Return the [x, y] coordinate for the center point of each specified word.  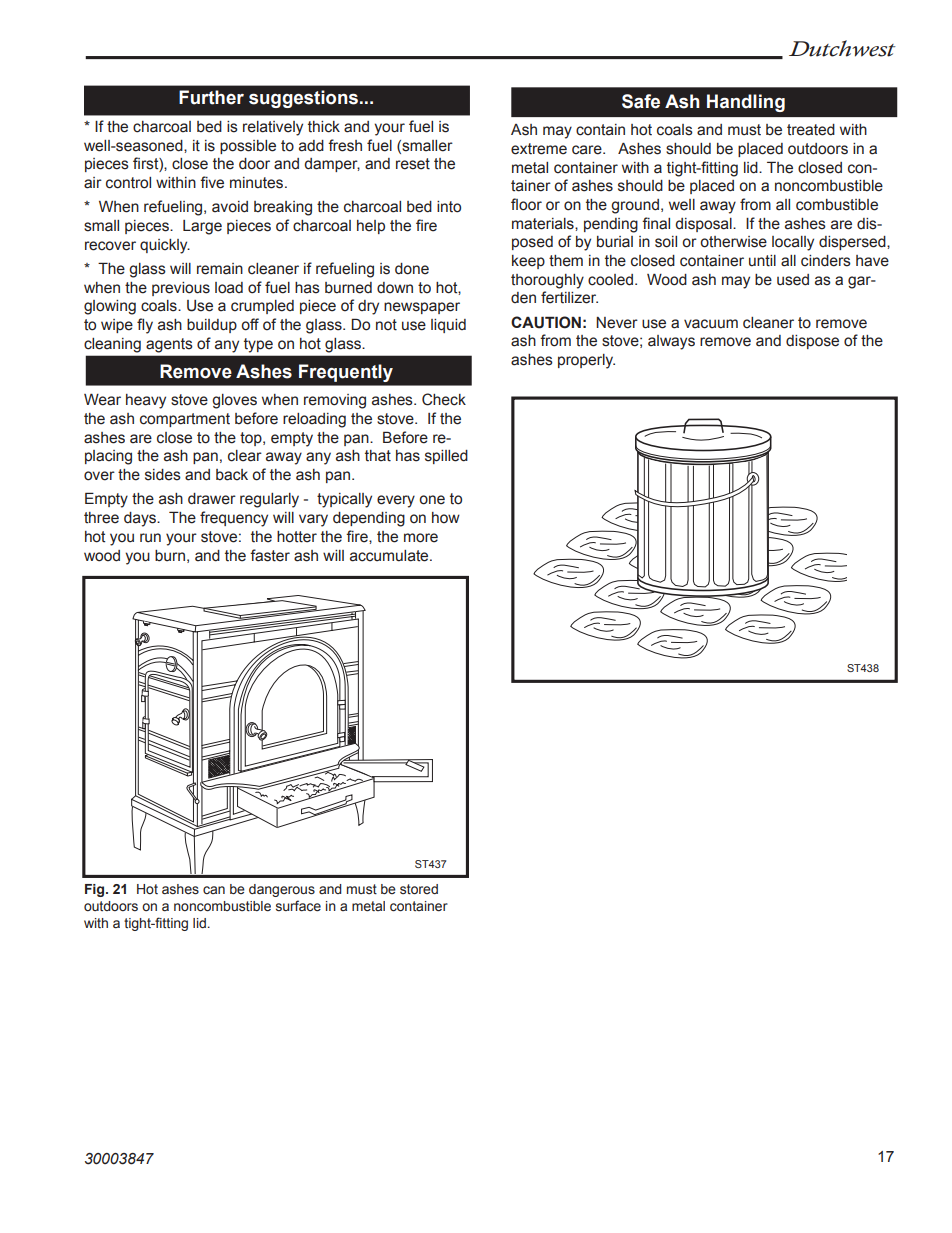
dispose [812, 342]
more [421, 538]
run [150, 537]
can [214, 890]
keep [528, 262]
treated [811, 130]
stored [419, 889]
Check [444, 399]
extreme [539, 149]
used [793, 280]
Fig [96, 890]
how [446, 518]
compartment [185, 420]
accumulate [390, 556]
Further [211, 97]
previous [181, 289]
